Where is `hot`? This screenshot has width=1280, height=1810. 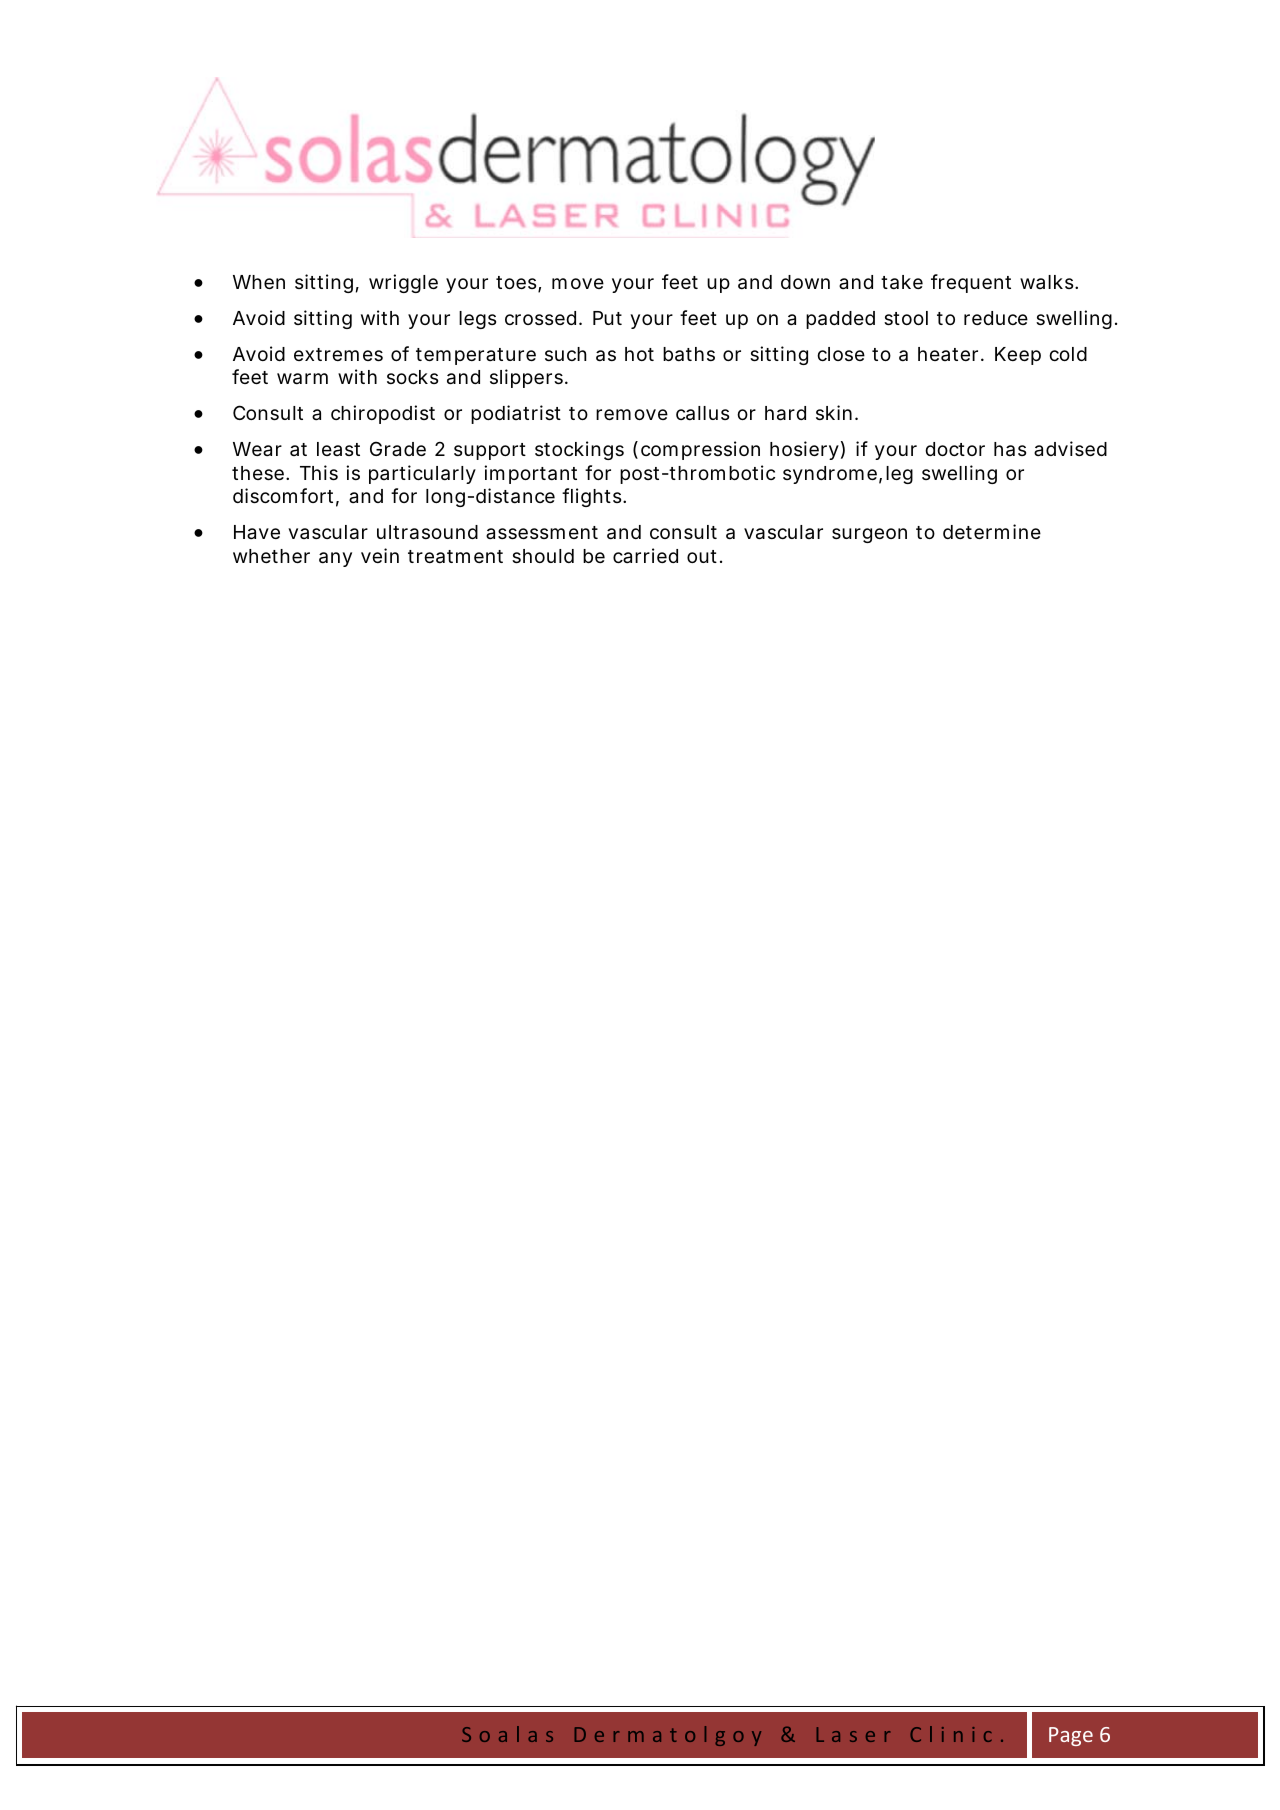 hot is located at coordinates (639, 354).
